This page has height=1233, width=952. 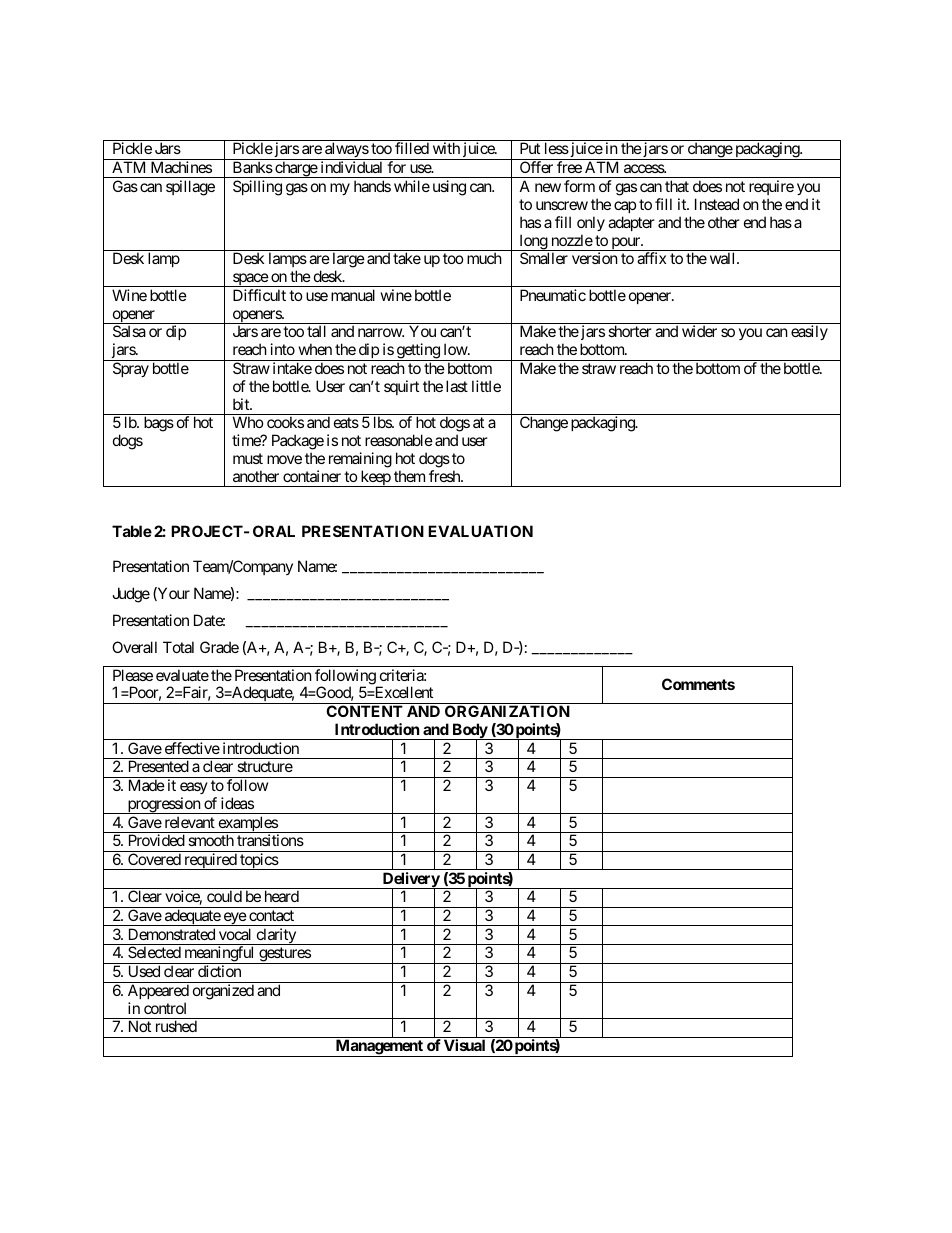 I want to click on organized, so click(x=223, y=992).
